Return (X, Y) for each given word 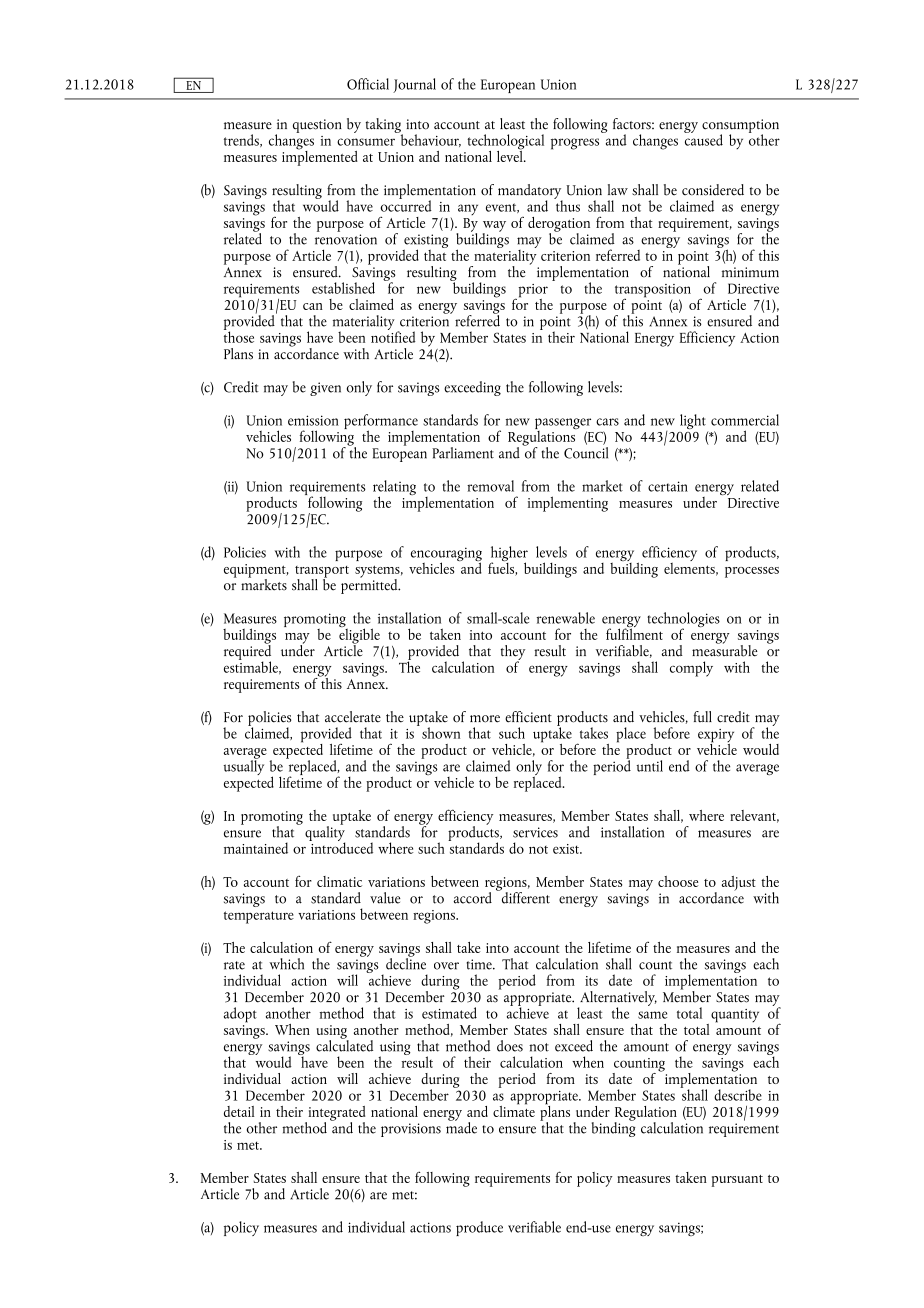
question (317, 126)
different (524, 896)
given (325, 389)
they (513, 653)
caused (703, 139)
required (247, 652)
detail (239, 1111)
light (693, 421)
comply (691, 669)
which (286, 964)
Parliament (463, 453)
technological (505, 143)
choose (678, 881)
